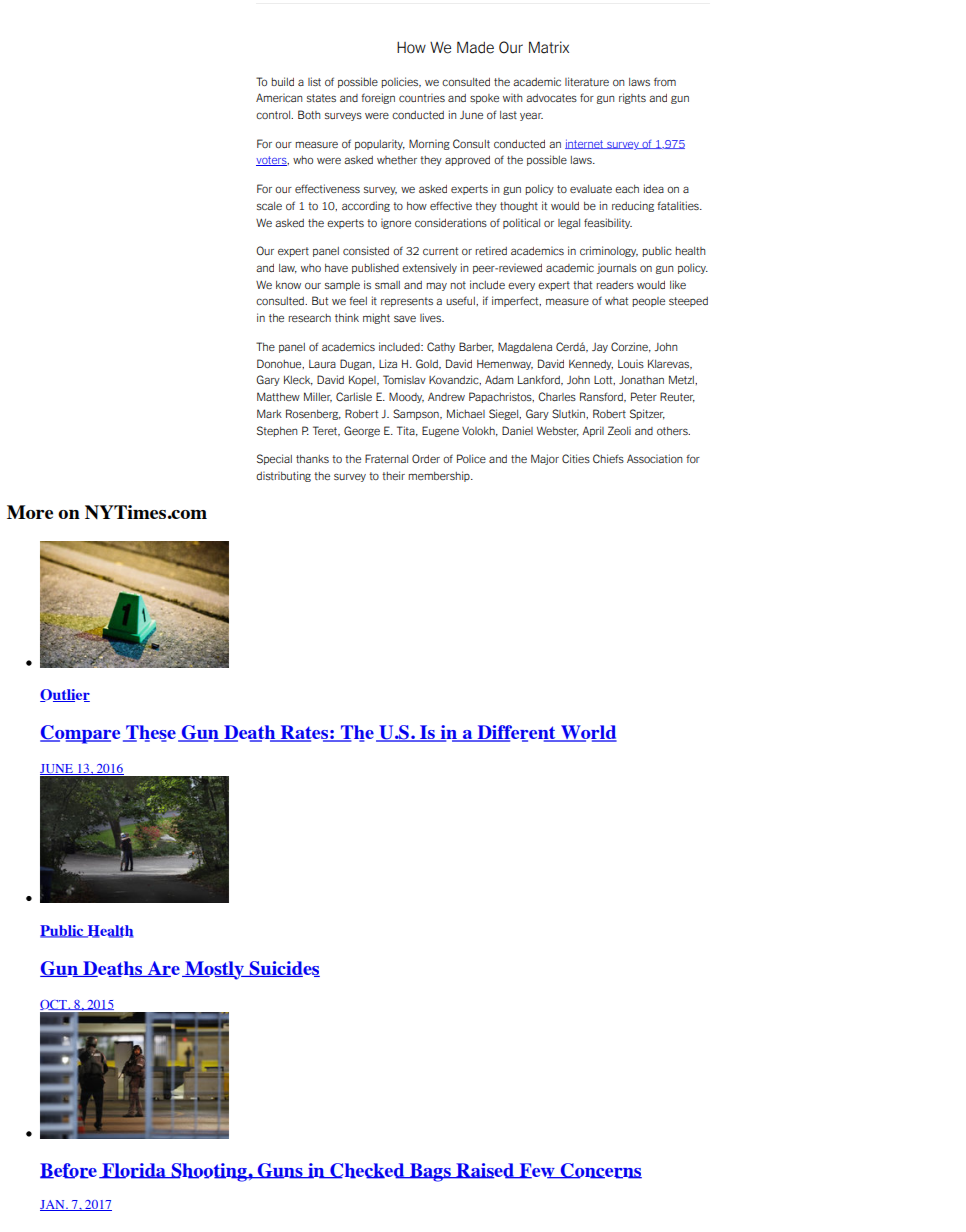 The image size is (966, 1232). I want to click on Liza, so click(388, 363).
